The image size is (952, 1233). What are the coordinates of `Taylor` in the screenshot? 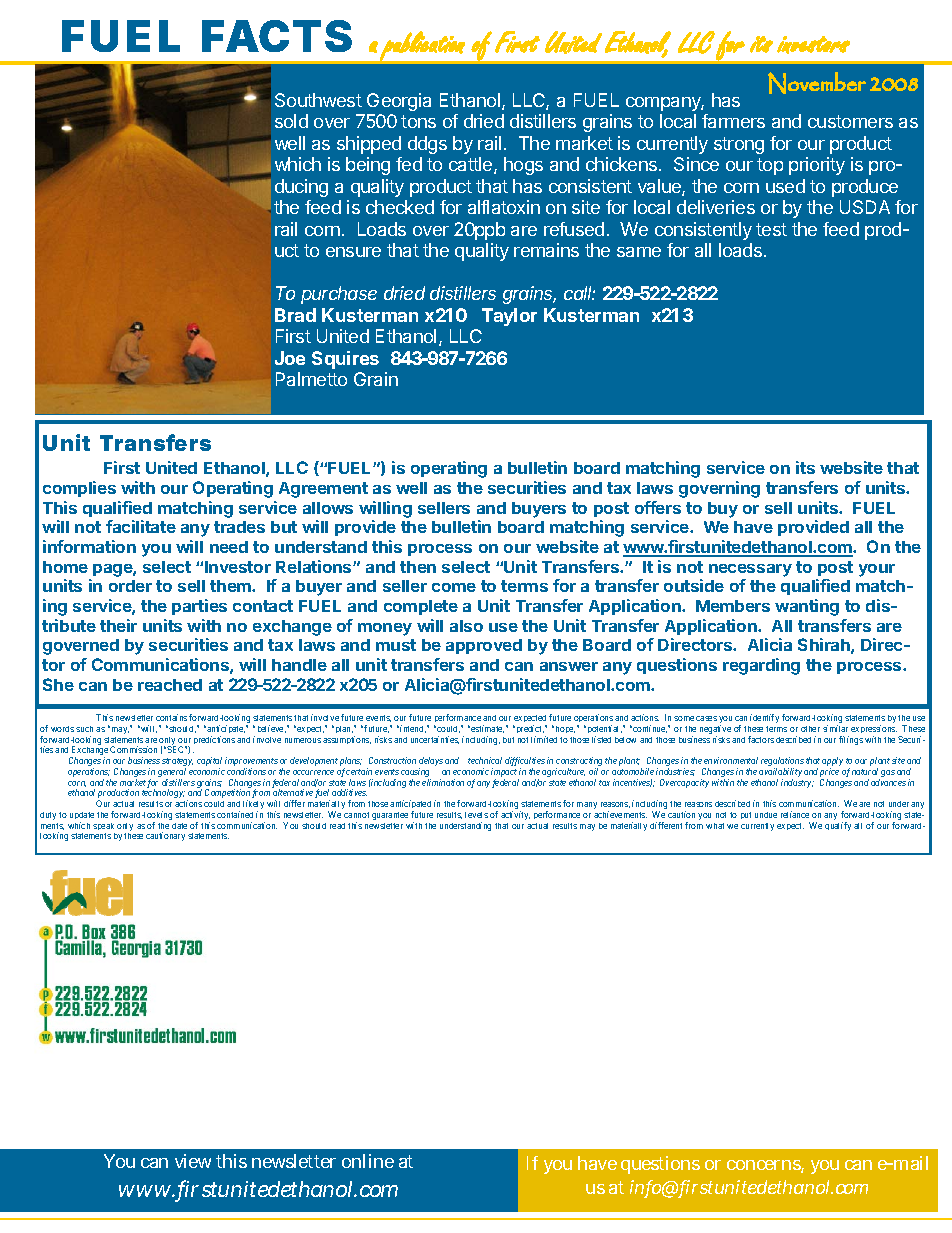 It's located at (509, 317).
